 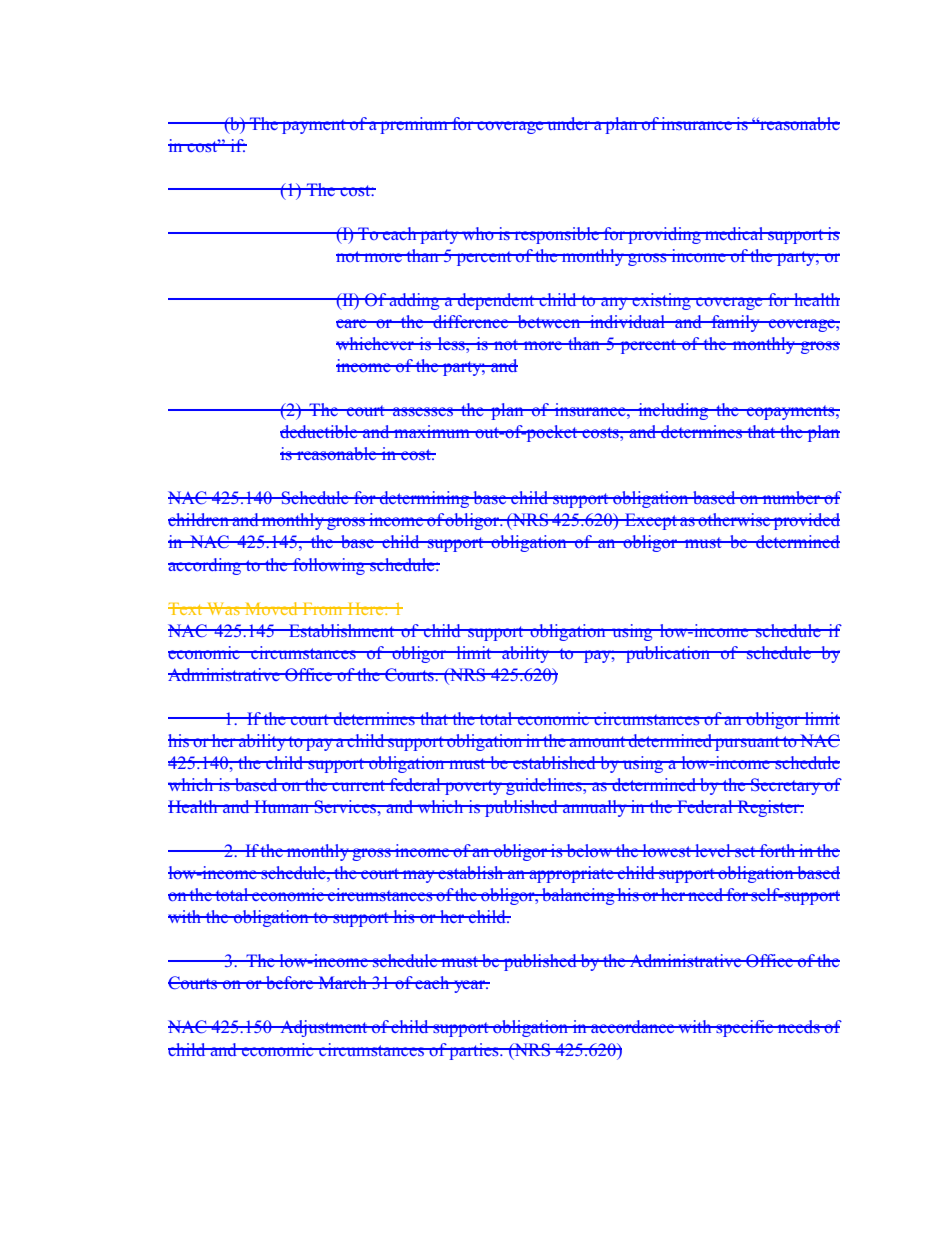 What do you see at coordinates (734, 519) in the screenshot?
I see `otherwise` at bounding box center [734, 519].
